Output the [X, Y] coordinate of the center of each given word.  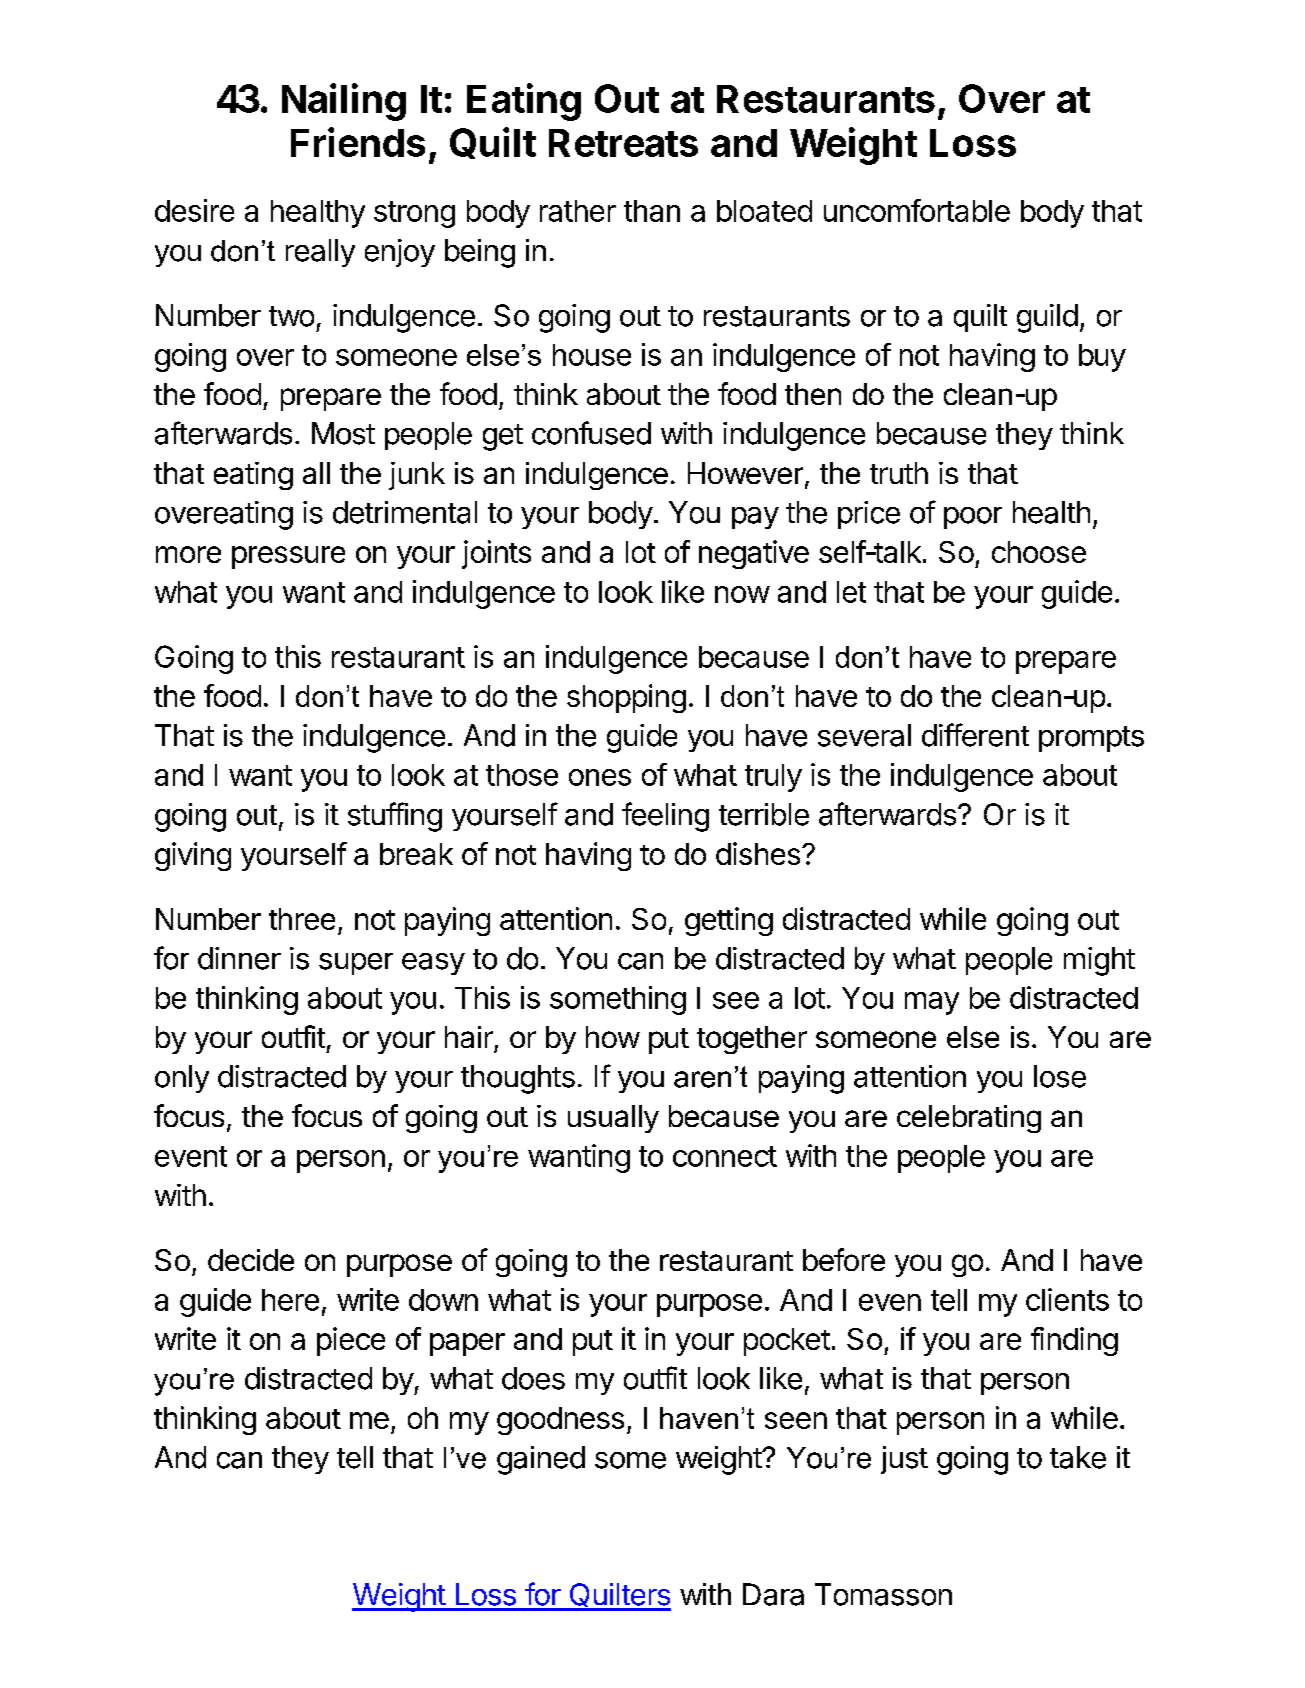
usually [613, 1119]
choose [1039, 552]
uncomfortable [917, 210]
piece [351, 1341]
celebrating [969, 1119]
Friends [358, 142]
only [182, 1079]
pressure [288, 557]
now [742, 594]
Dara [773, 1594]
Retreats [623, 143]
